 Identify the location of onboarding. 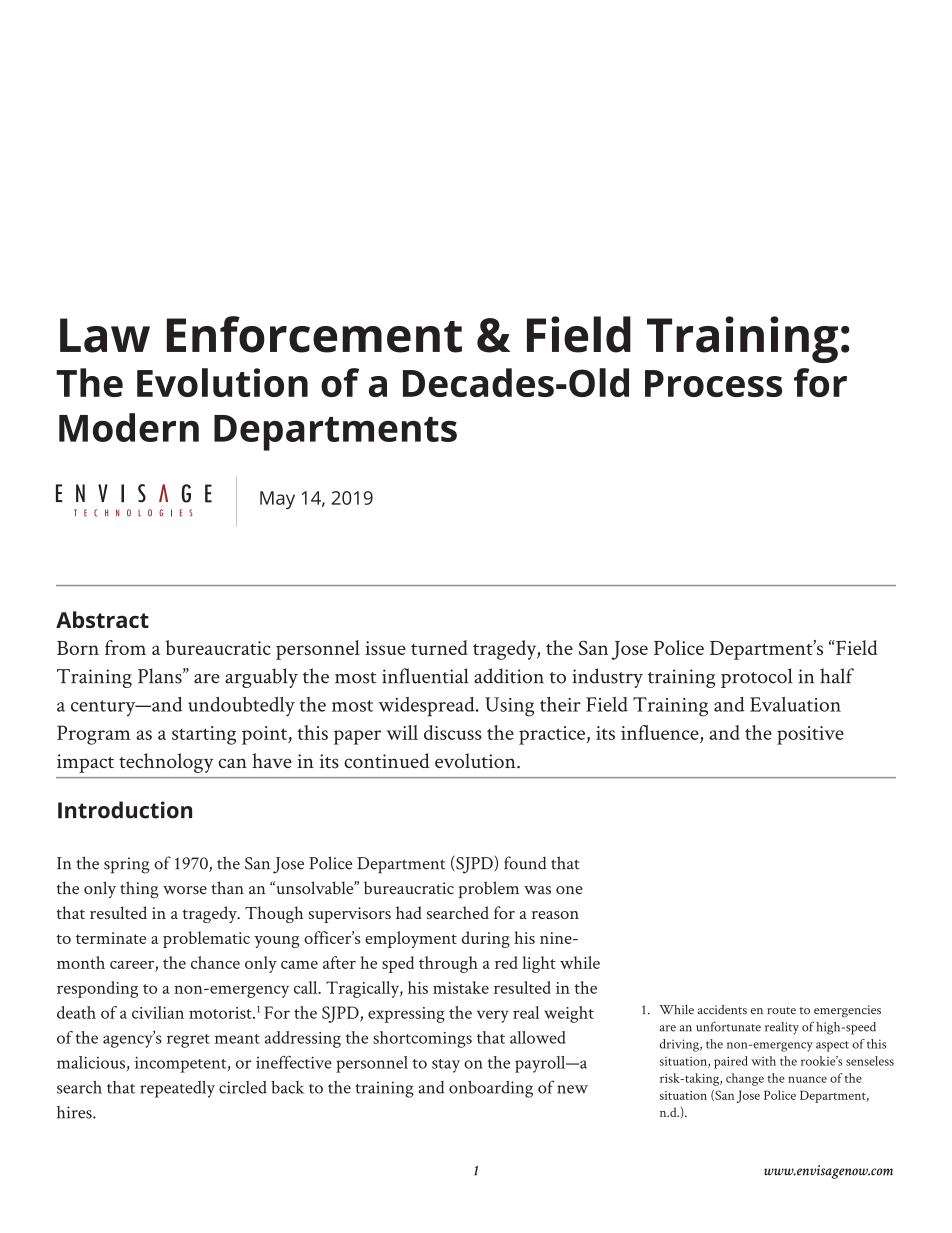
(491, 1089).
